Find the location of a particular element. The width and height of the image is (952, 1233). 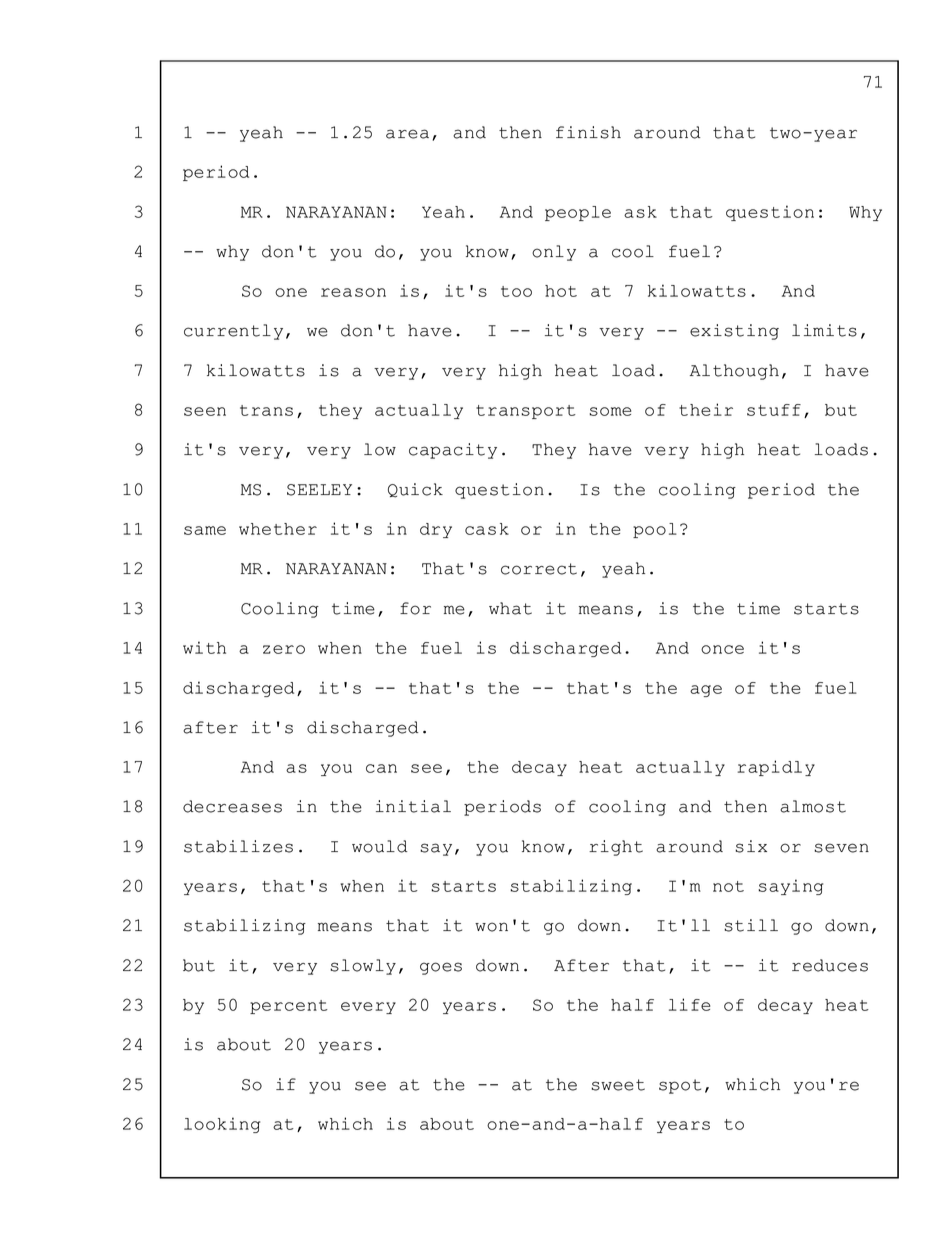

sweet is located at coordinates (618, 1085).
